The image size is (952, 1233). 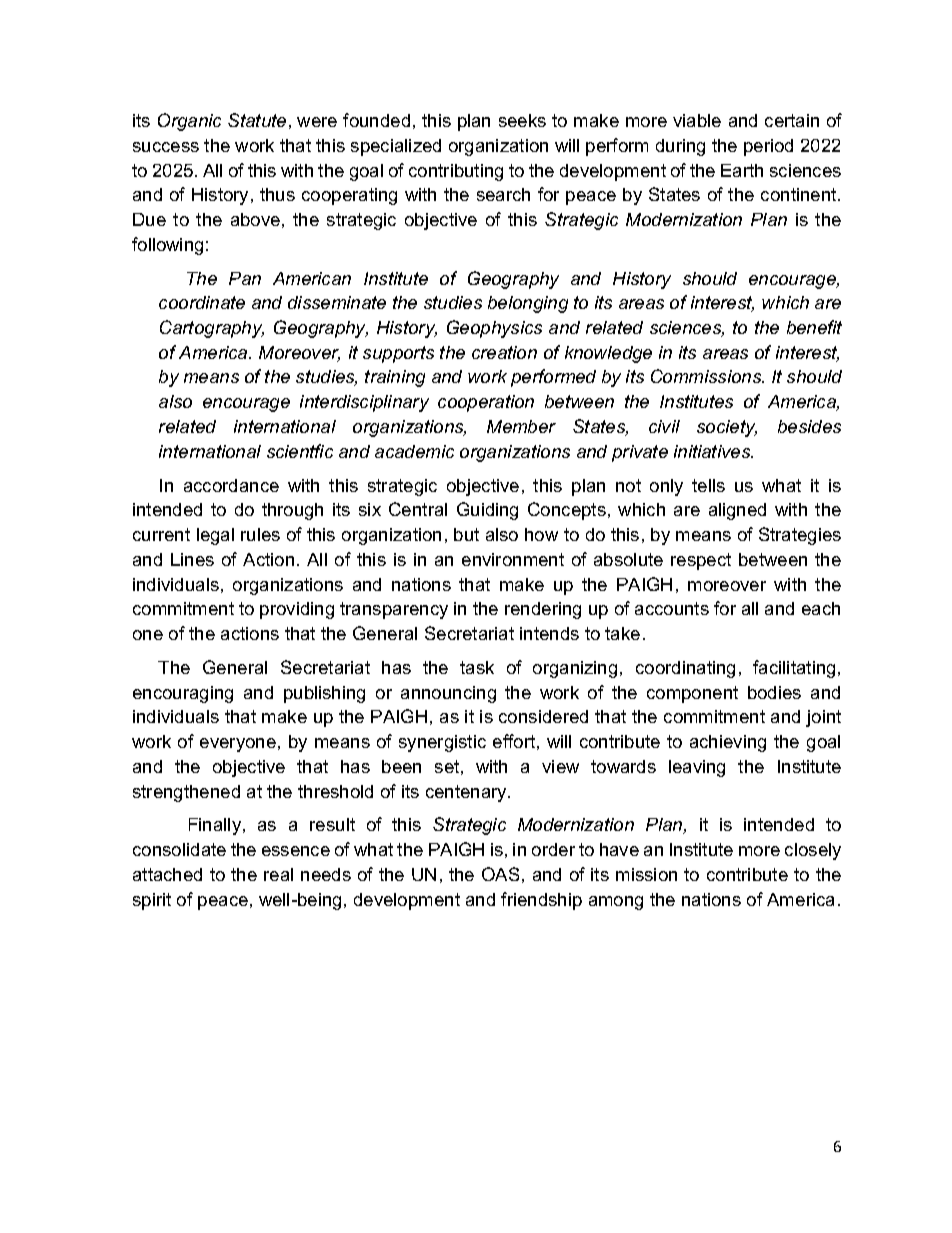 I want to click on period, so click(x=768, y=147).
